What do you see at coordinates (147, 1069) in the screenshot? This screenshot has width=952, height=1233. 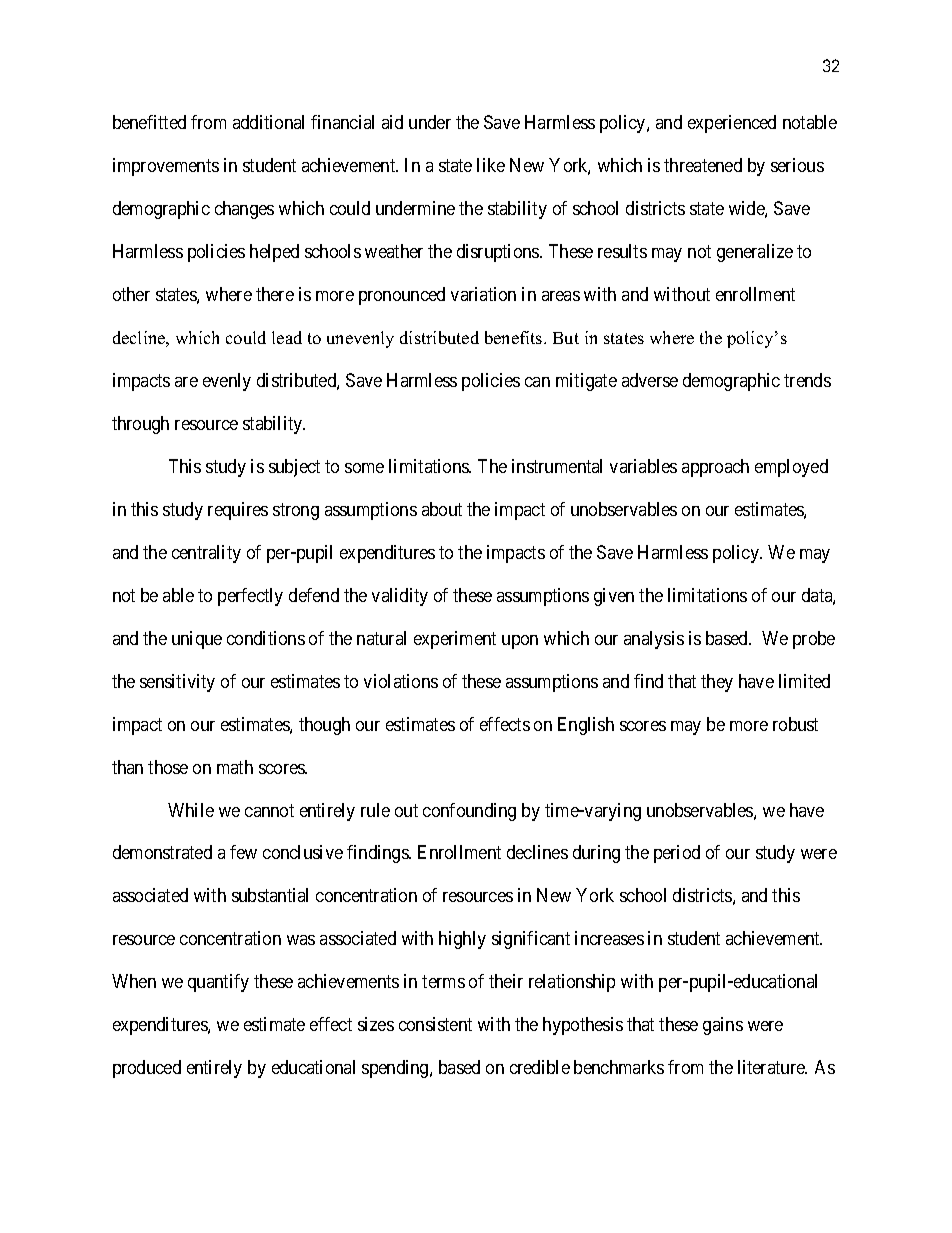 I see `produced` at bounding box center [147, 1069].
